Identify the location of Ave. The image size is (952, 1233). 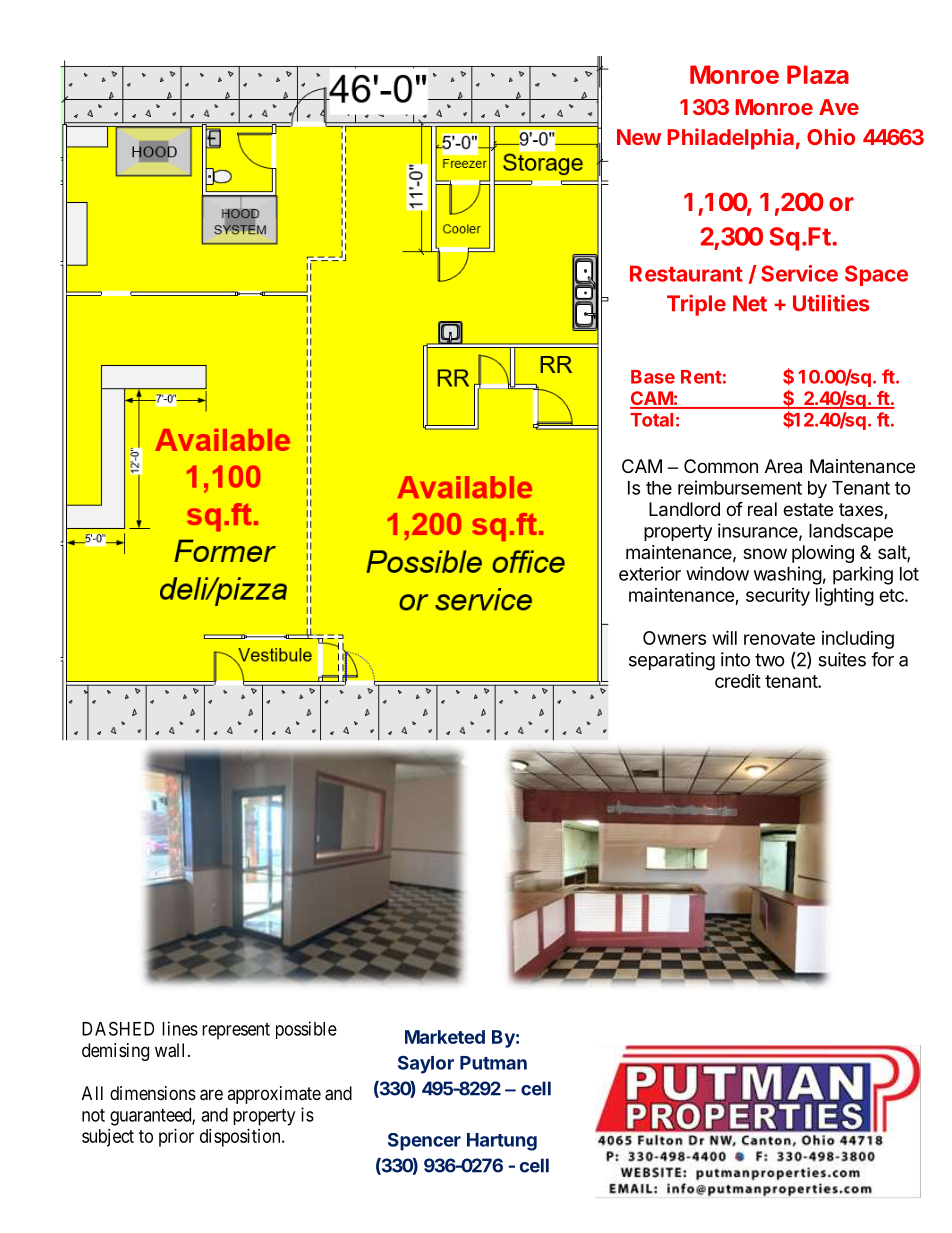
(839, 107).
